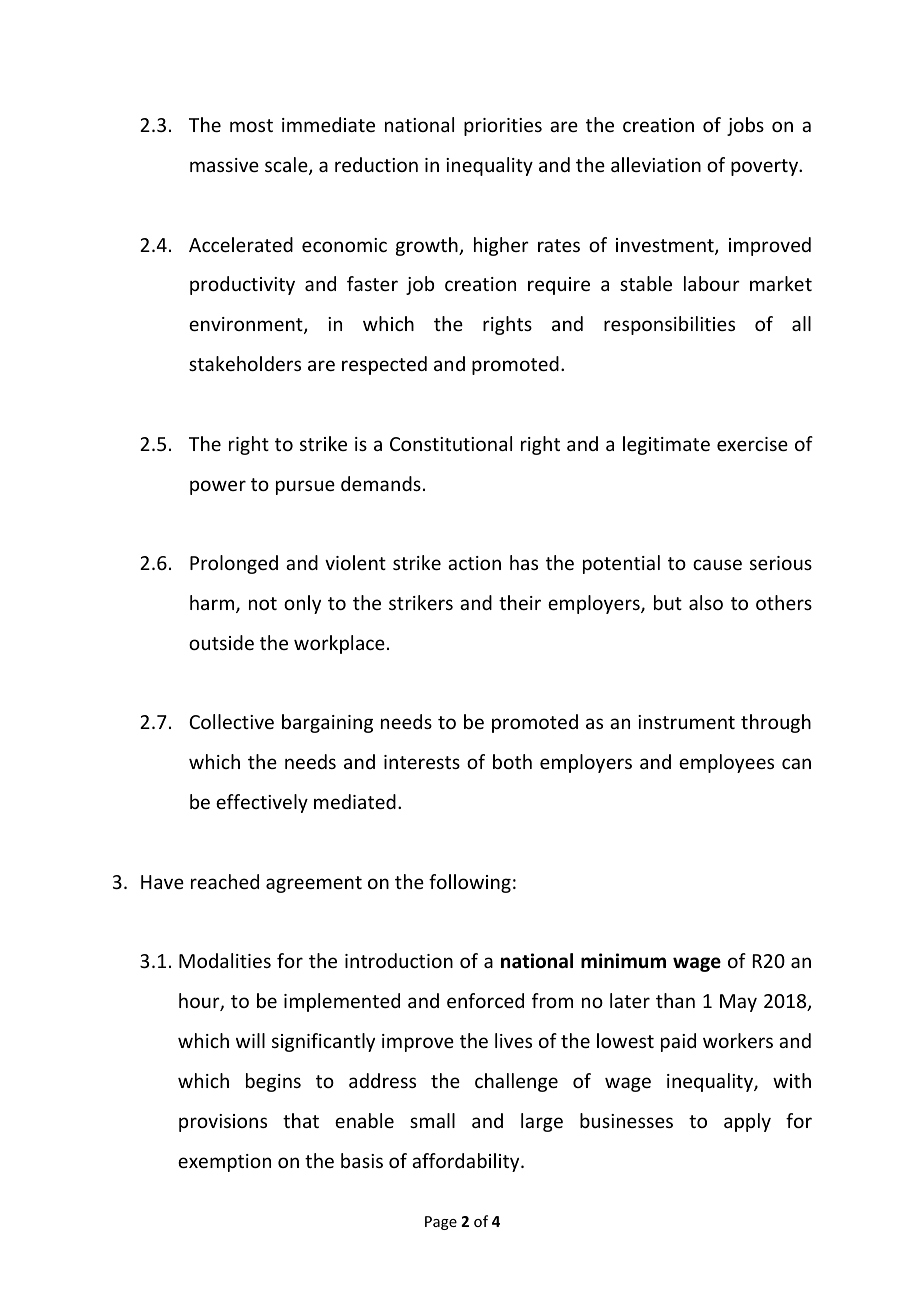  Describe the element at coordinates (520, 602) in the screenshot. I see `their` at that location.
